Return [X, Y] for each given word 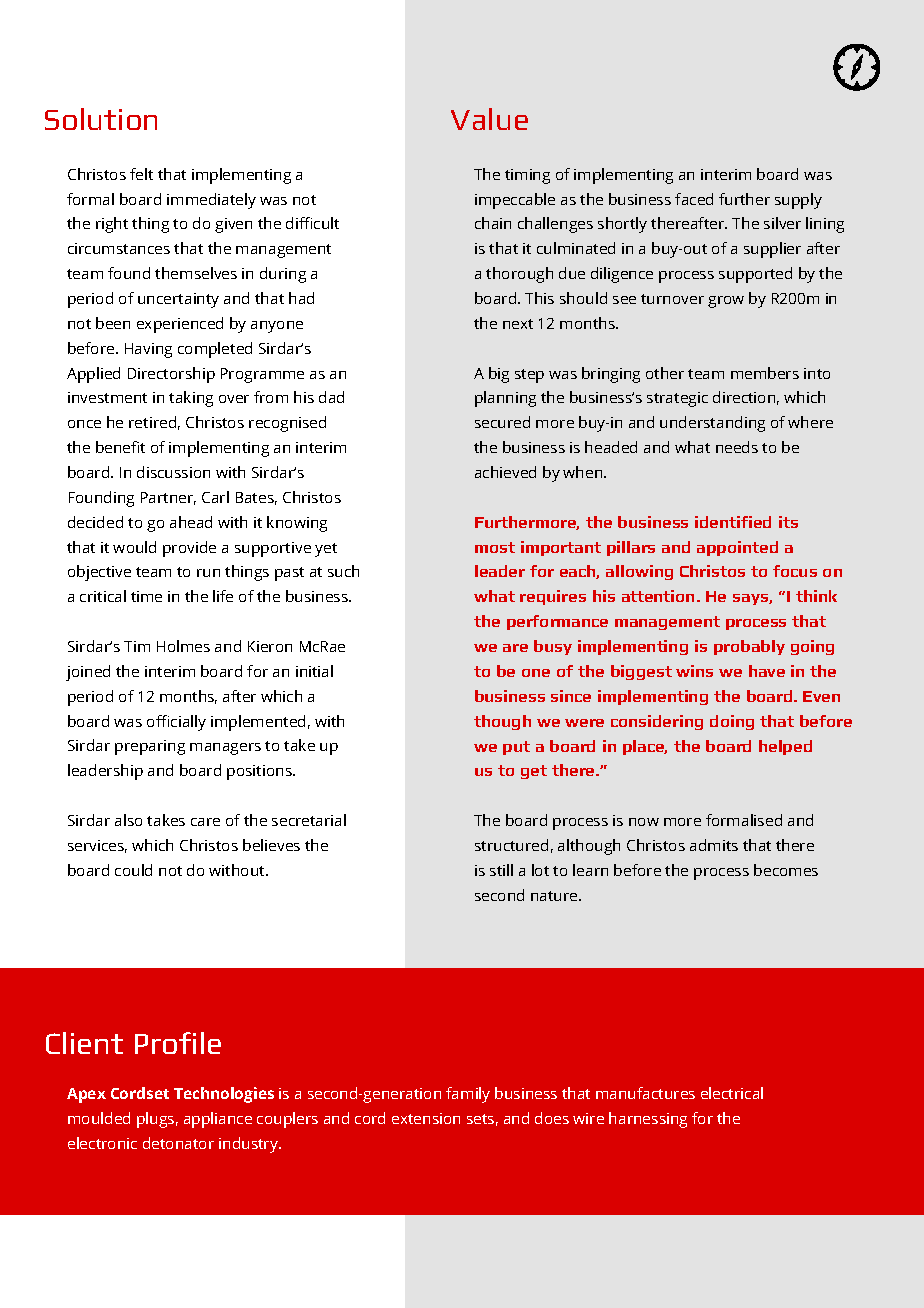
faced [694, 199]
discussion [173, 472]
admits [714, 845]
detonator [178, 1143]
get [534, 772]
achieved [505, 472]
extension [426, 1118]
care [205, 822]
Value [489, 119]
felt [141, 174]
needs [737, 447]
